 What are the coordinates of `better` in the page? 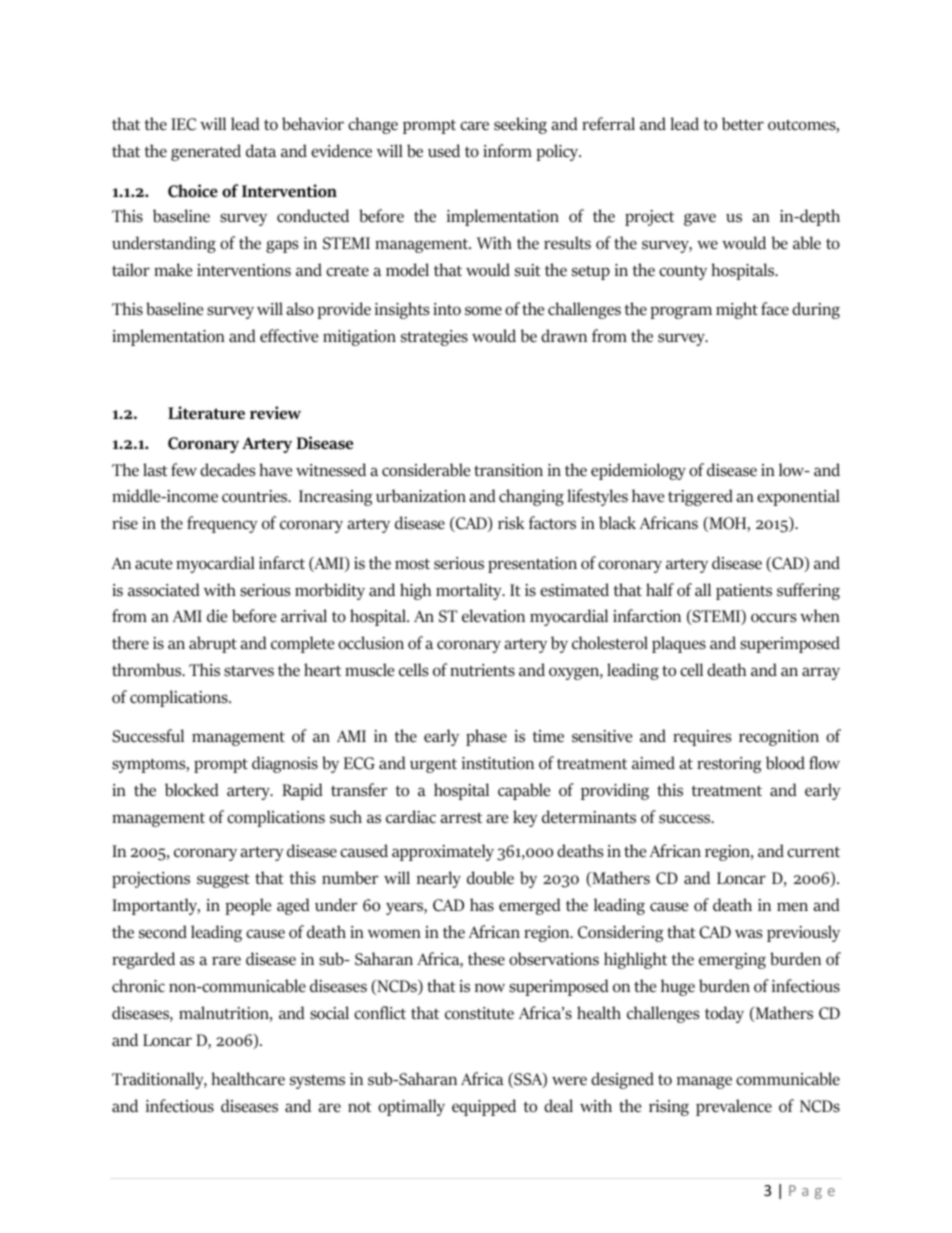 It's located at (743, 124).
